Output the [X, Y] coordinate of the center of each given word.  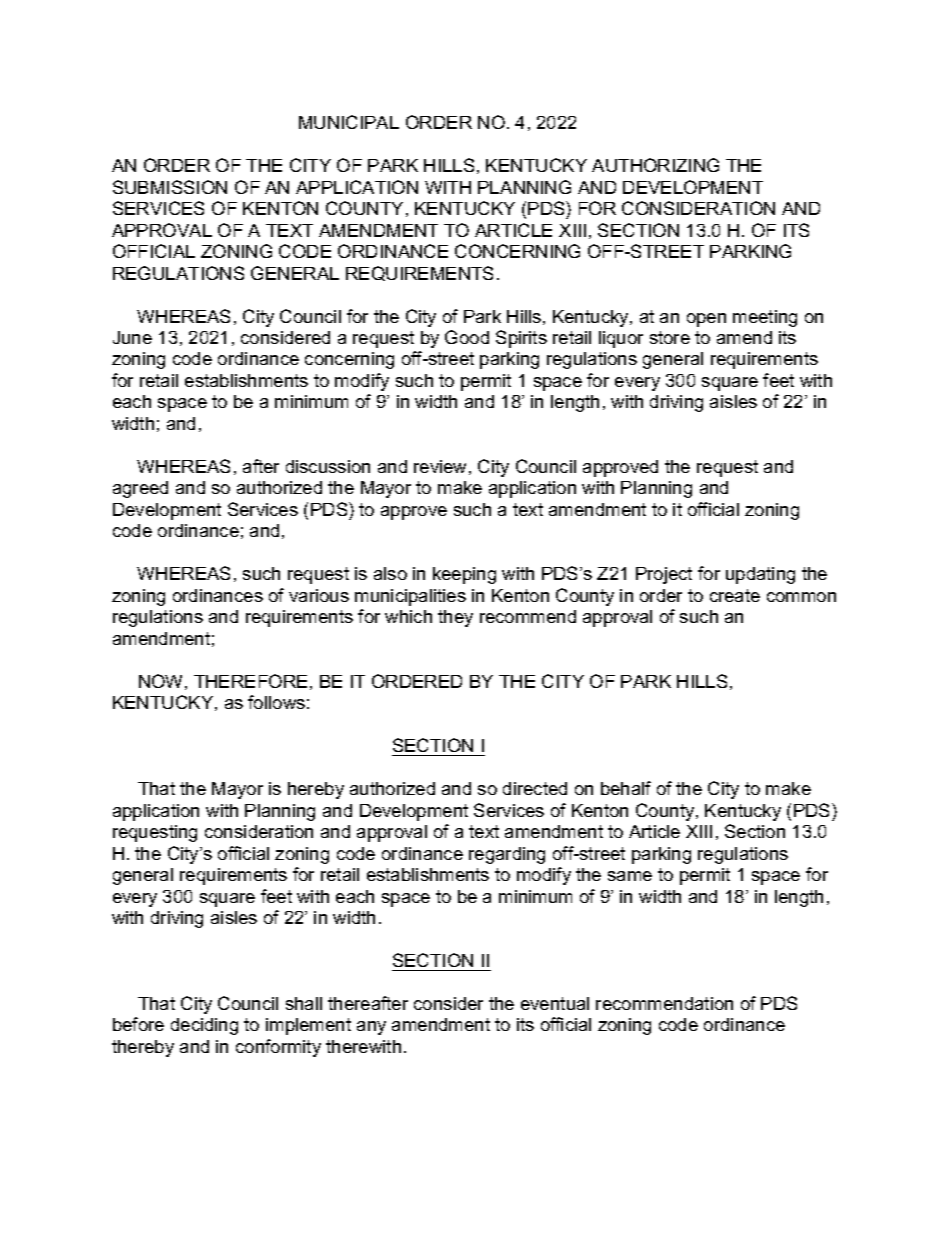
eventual [555, 1003]
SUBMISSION [170, 187]
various [319, 595]
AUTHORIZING [655, 165]
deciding [204, 1026]
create [735, 595]
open [706, 320]
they [455, 618]
